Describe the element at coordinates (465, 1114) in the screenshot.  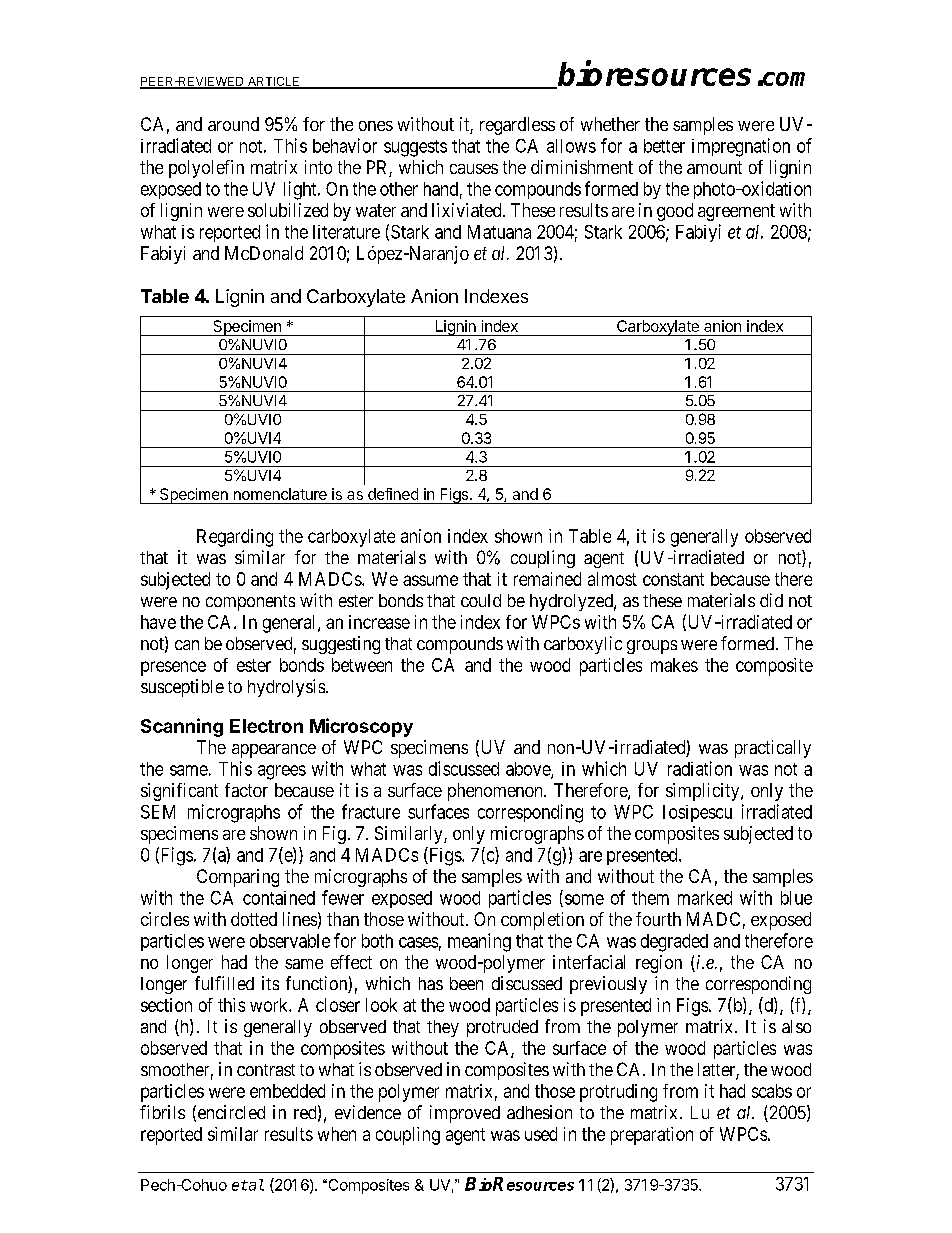
I see `improved` at that location.
